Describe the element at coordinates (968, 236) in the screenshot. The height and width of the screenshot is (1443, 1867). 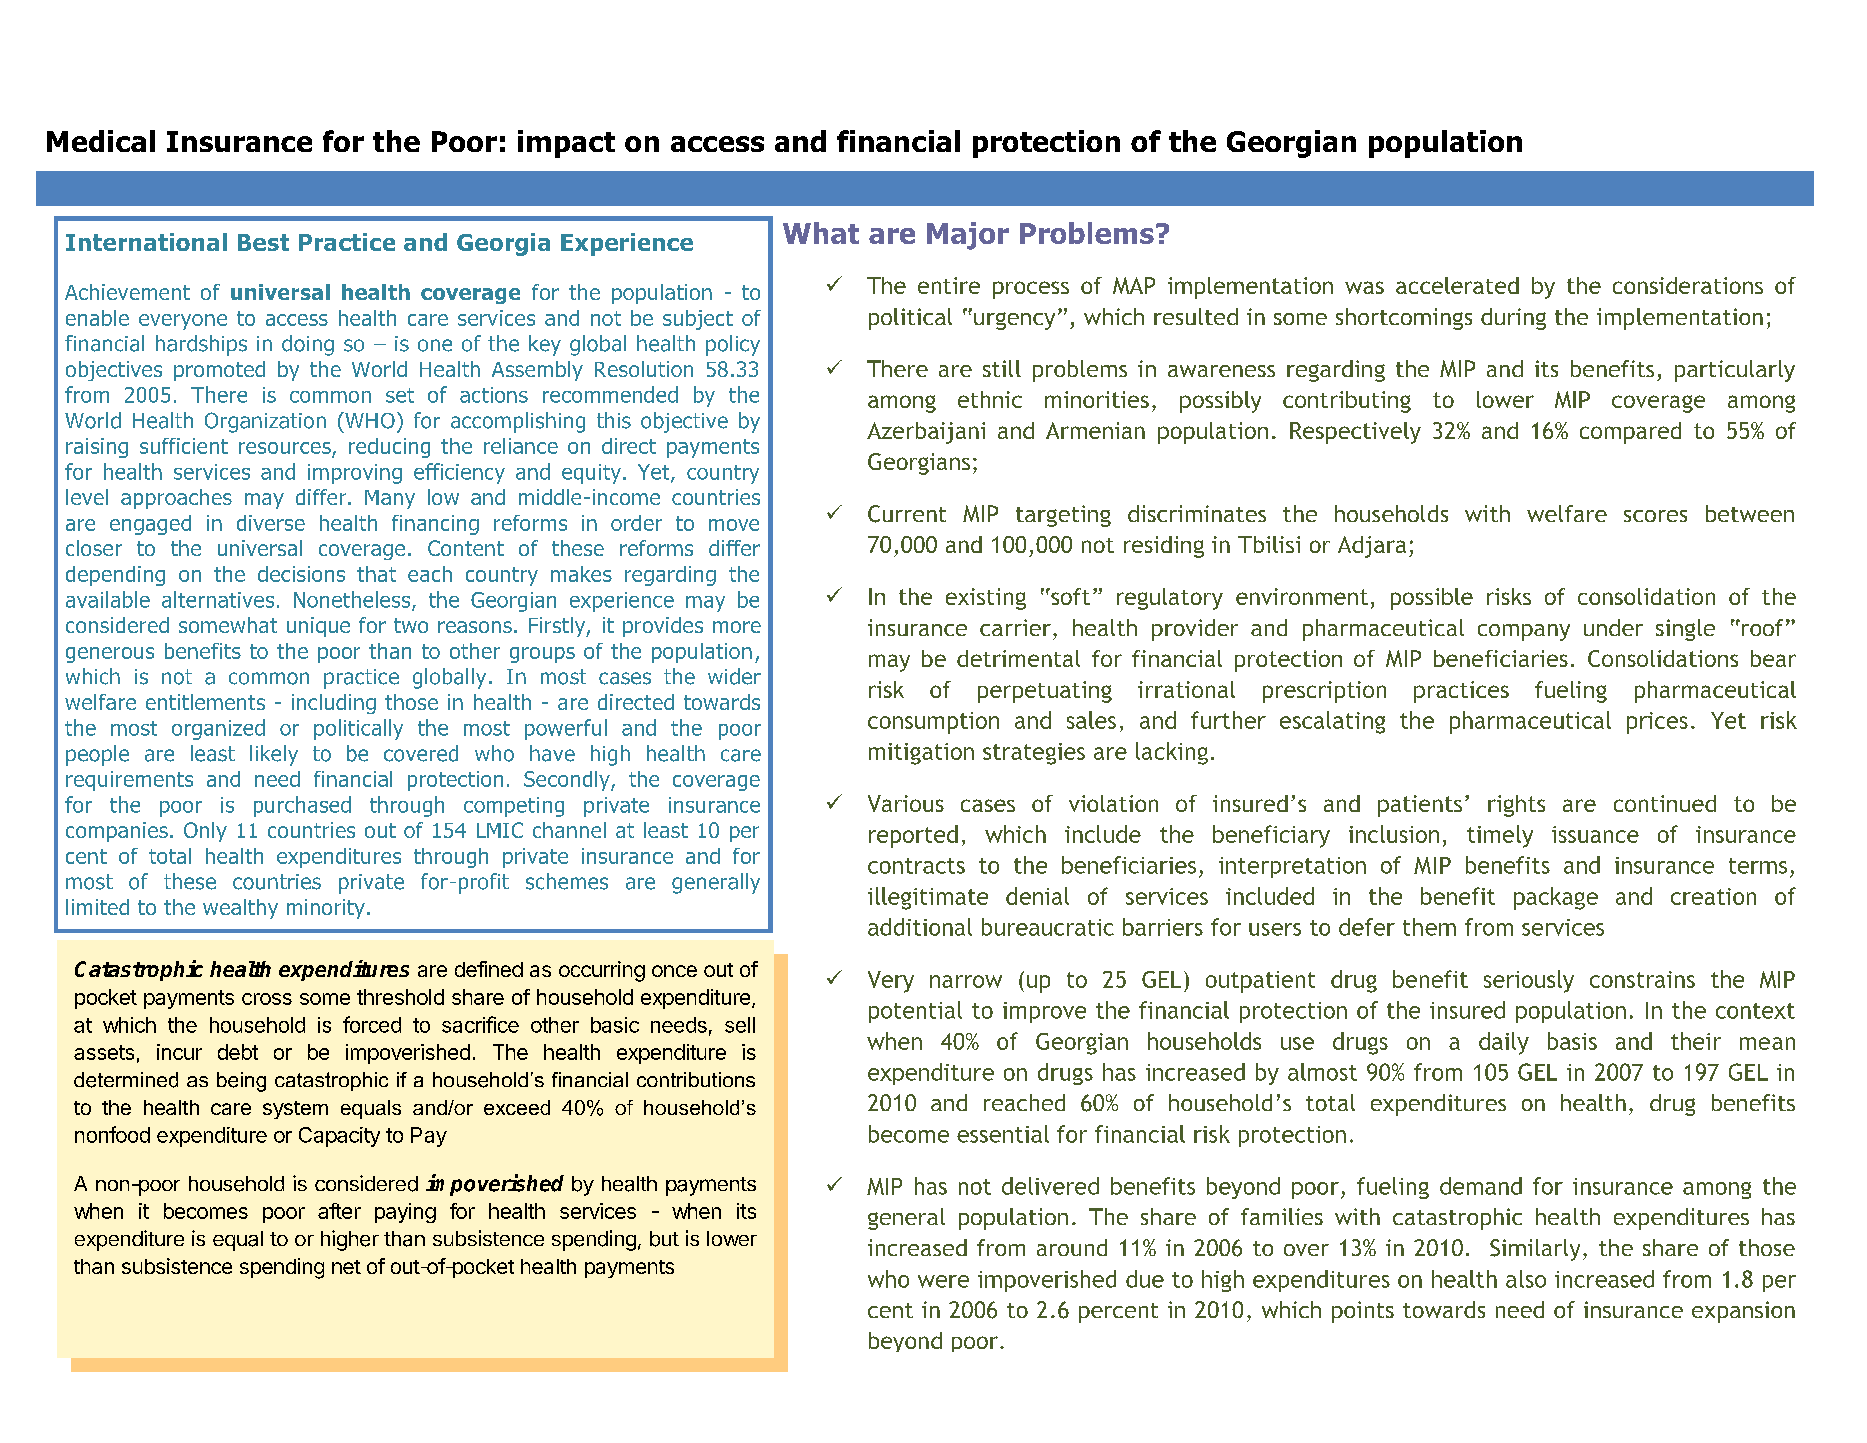
I see `Major` at that location.
